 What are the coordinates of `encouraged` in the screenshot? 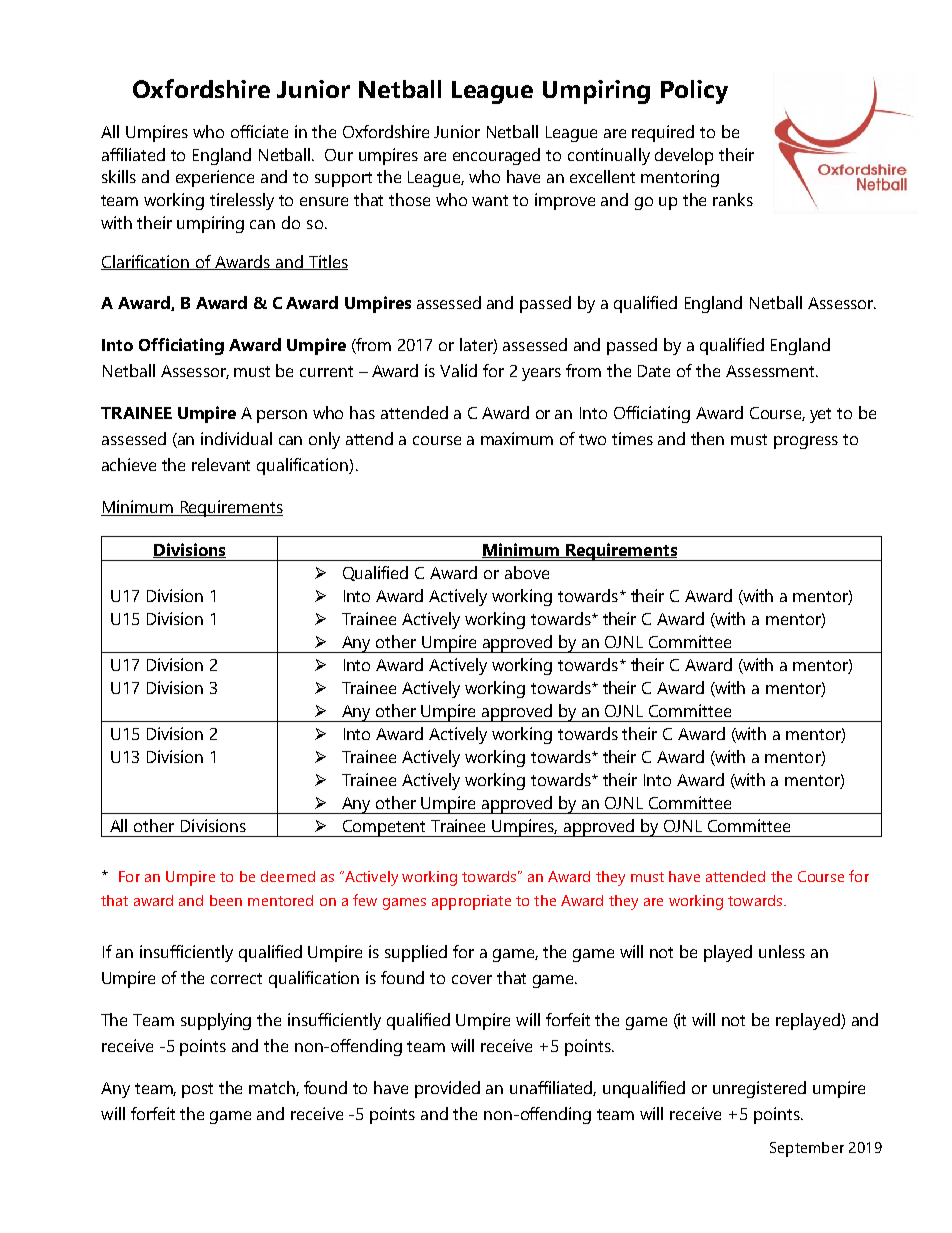 It's located at (496, 156).
